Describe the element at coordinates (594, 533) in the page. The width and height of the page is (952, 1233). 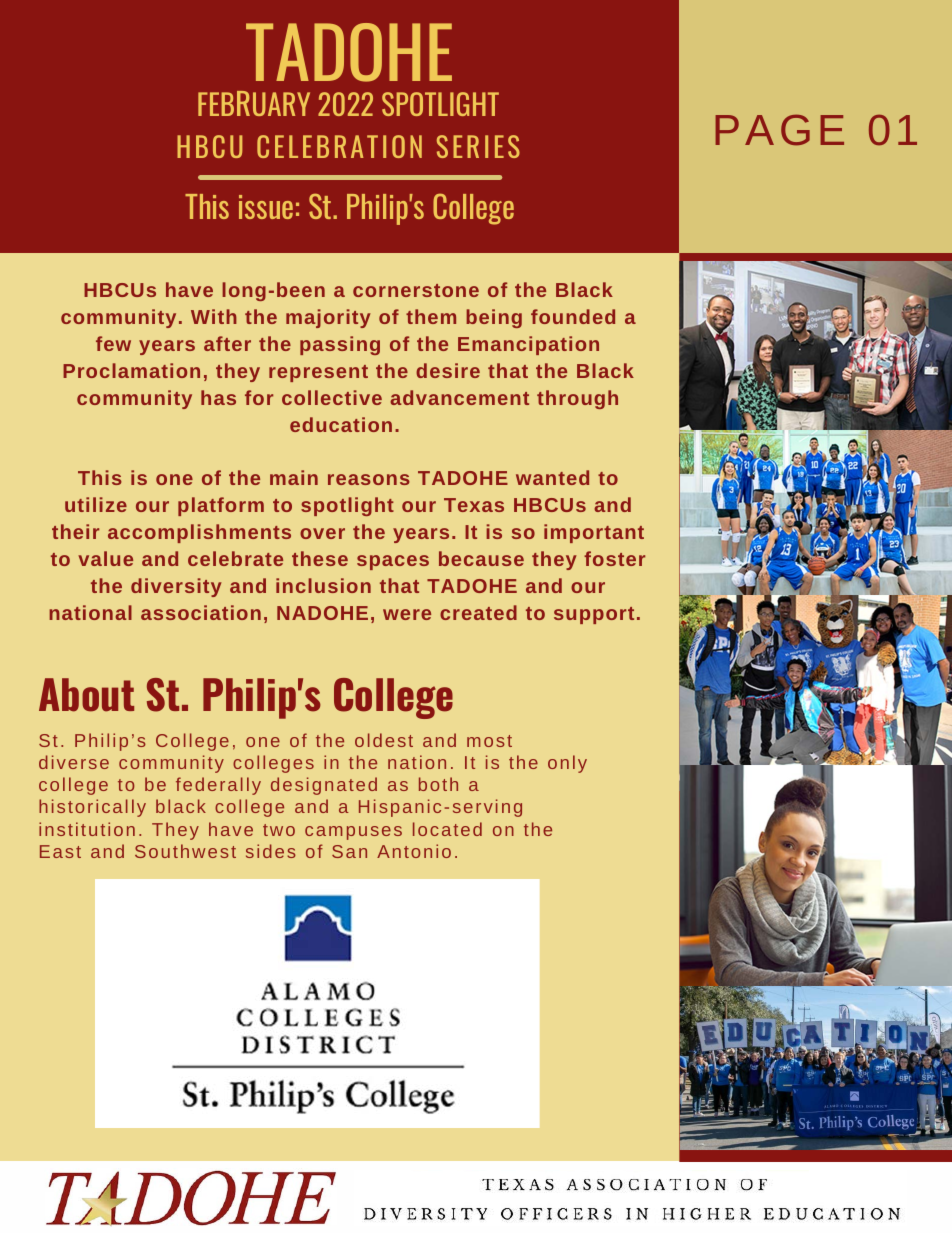
I see `important` at that location.
